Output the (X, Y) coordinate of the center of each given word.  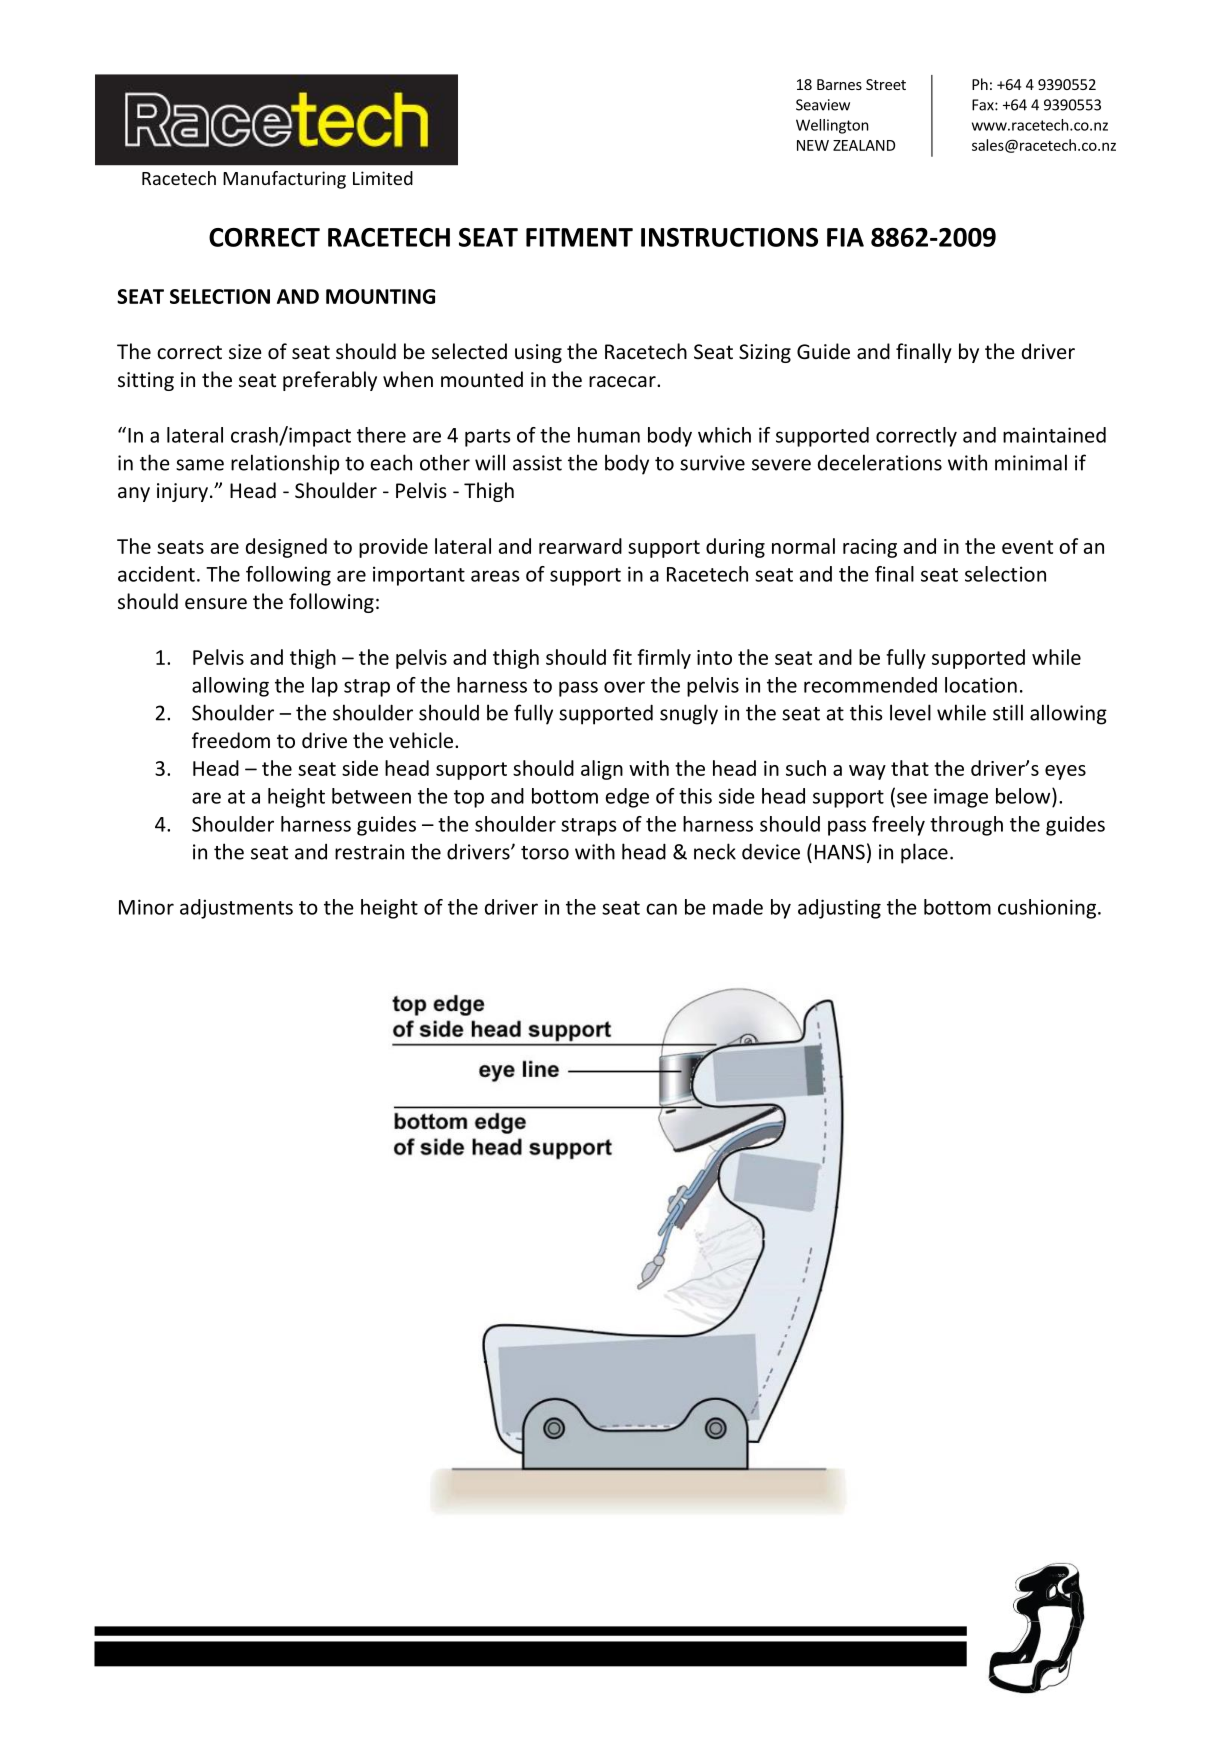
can (661, 909)
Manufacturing (284, 180)
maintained (1054, 435)
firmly (664, 659)
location (981, 685)
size (245, 351)
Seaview (823, 105)
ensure (216, 604)
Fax (984, 105)
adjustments (236, 909)
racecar (623, 381)
